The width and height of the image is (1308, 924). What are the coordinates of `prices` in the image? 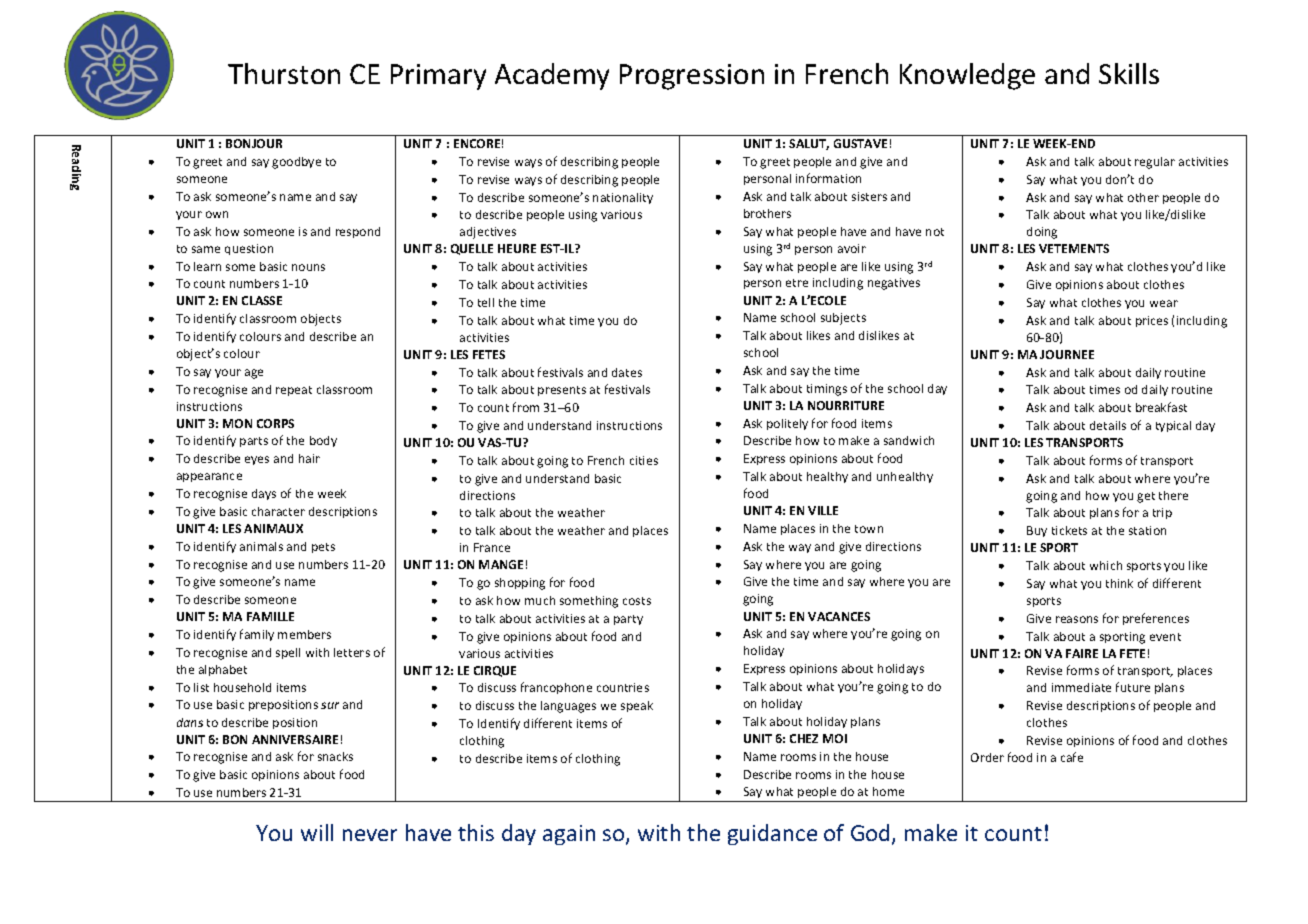 It's located at (1152, 321).
